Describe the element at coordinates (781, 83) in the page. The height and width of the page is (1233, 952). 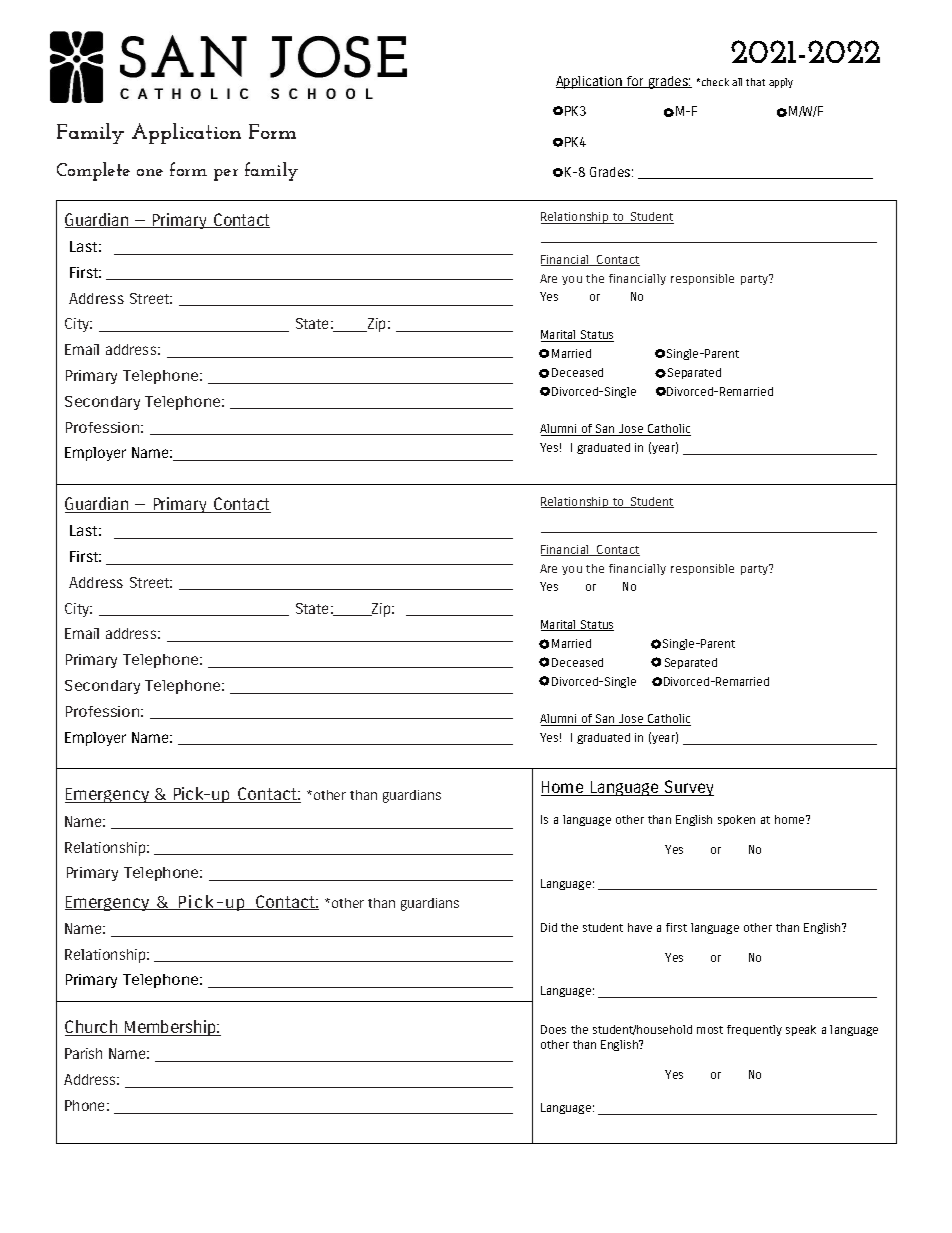
I see `apply` at that location.
